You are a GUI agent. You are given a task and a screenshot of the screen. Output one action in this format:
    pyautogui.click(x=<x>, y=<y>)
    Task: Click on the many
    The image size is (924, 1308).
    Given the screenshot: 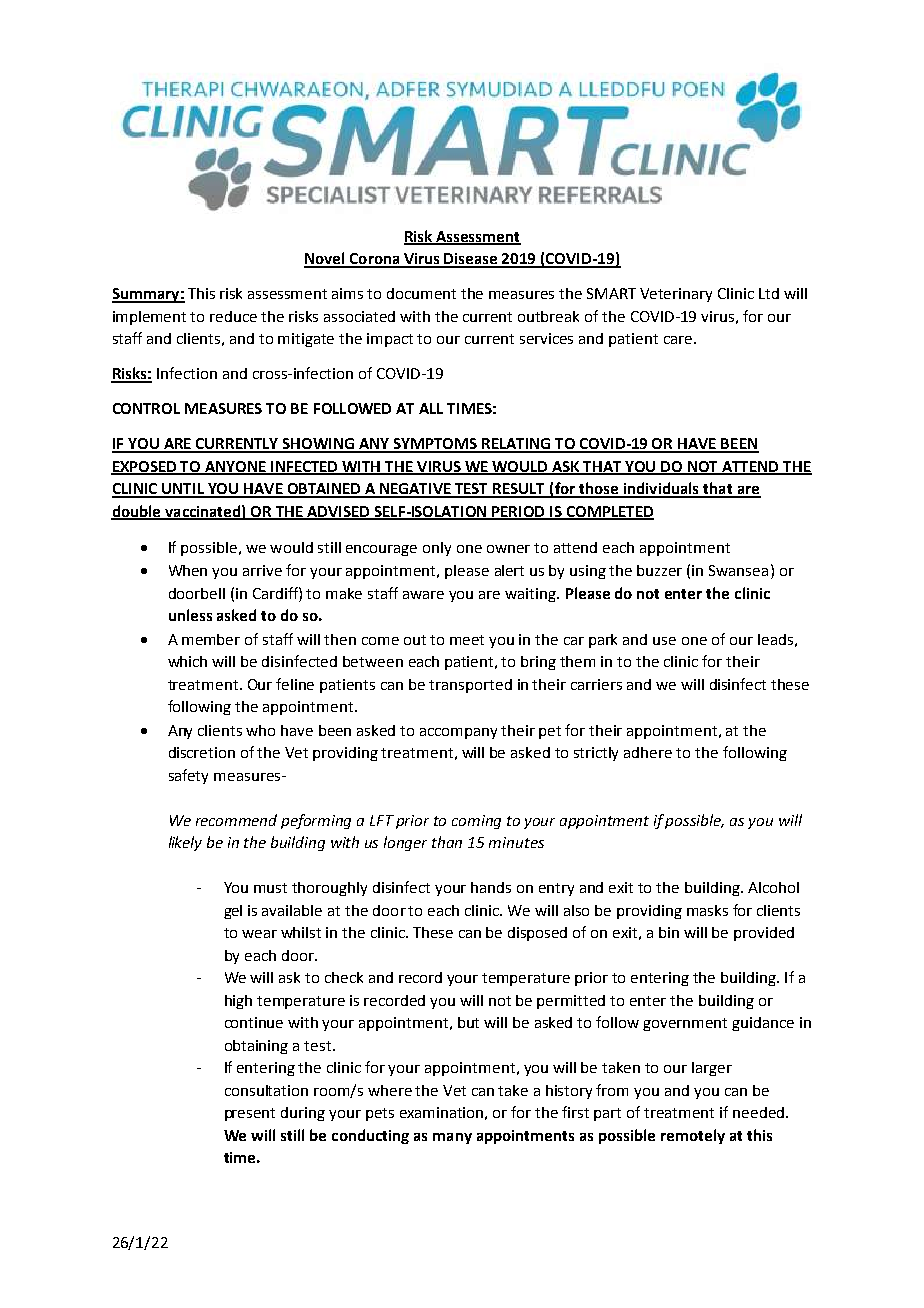 What is the action you would take?
    pyautogui.click(x=452, y=1138)
